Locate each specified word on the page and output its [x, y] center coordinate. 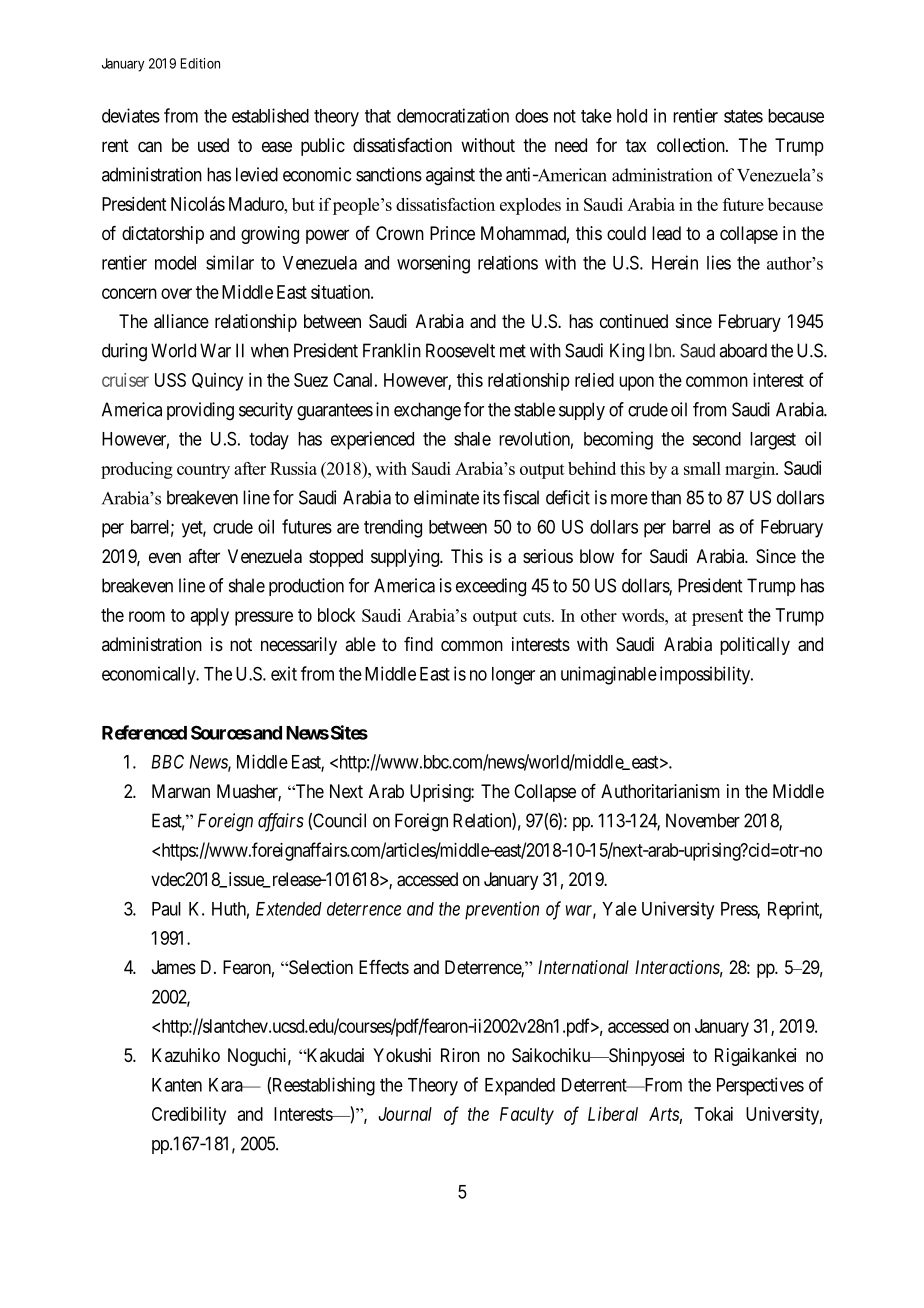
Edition [200, 63]
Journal [405, 1114]
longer [513, 676]
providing [200, 411]
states [743, 116]
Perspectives [760, 1086]
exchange [427, 411]
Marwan [181, 791]
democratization [453, 115]
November [703, 820]
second [716, 439]
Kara [227, 1085]
